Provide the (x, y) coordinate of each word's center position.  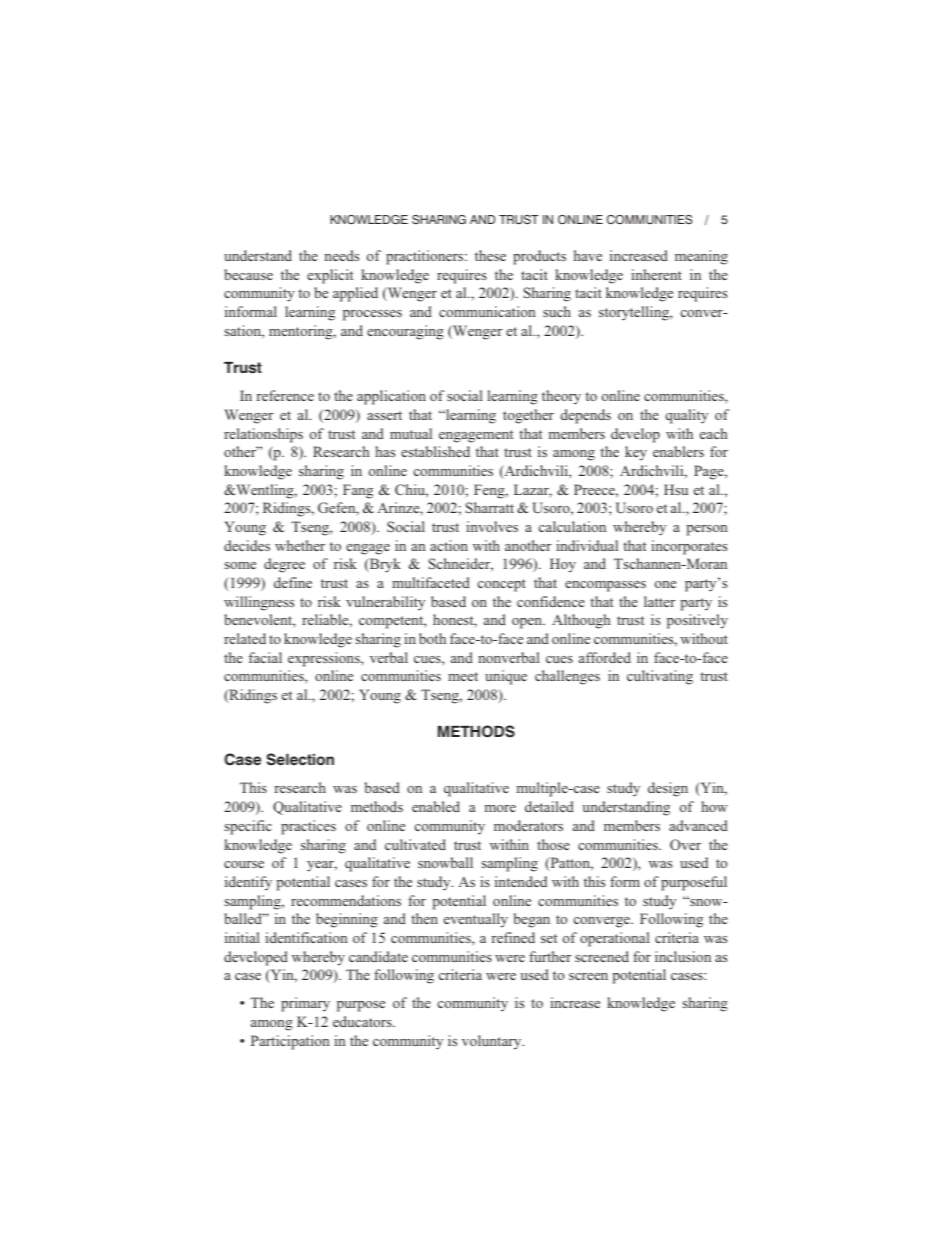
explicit (330, 276)
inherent (656, 274)
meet (463, 676)
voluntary (493, 1042)
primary (305, 1004)
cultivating (660, 677)
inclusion (683, 956)
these (490, 255)
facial (265, 657)
